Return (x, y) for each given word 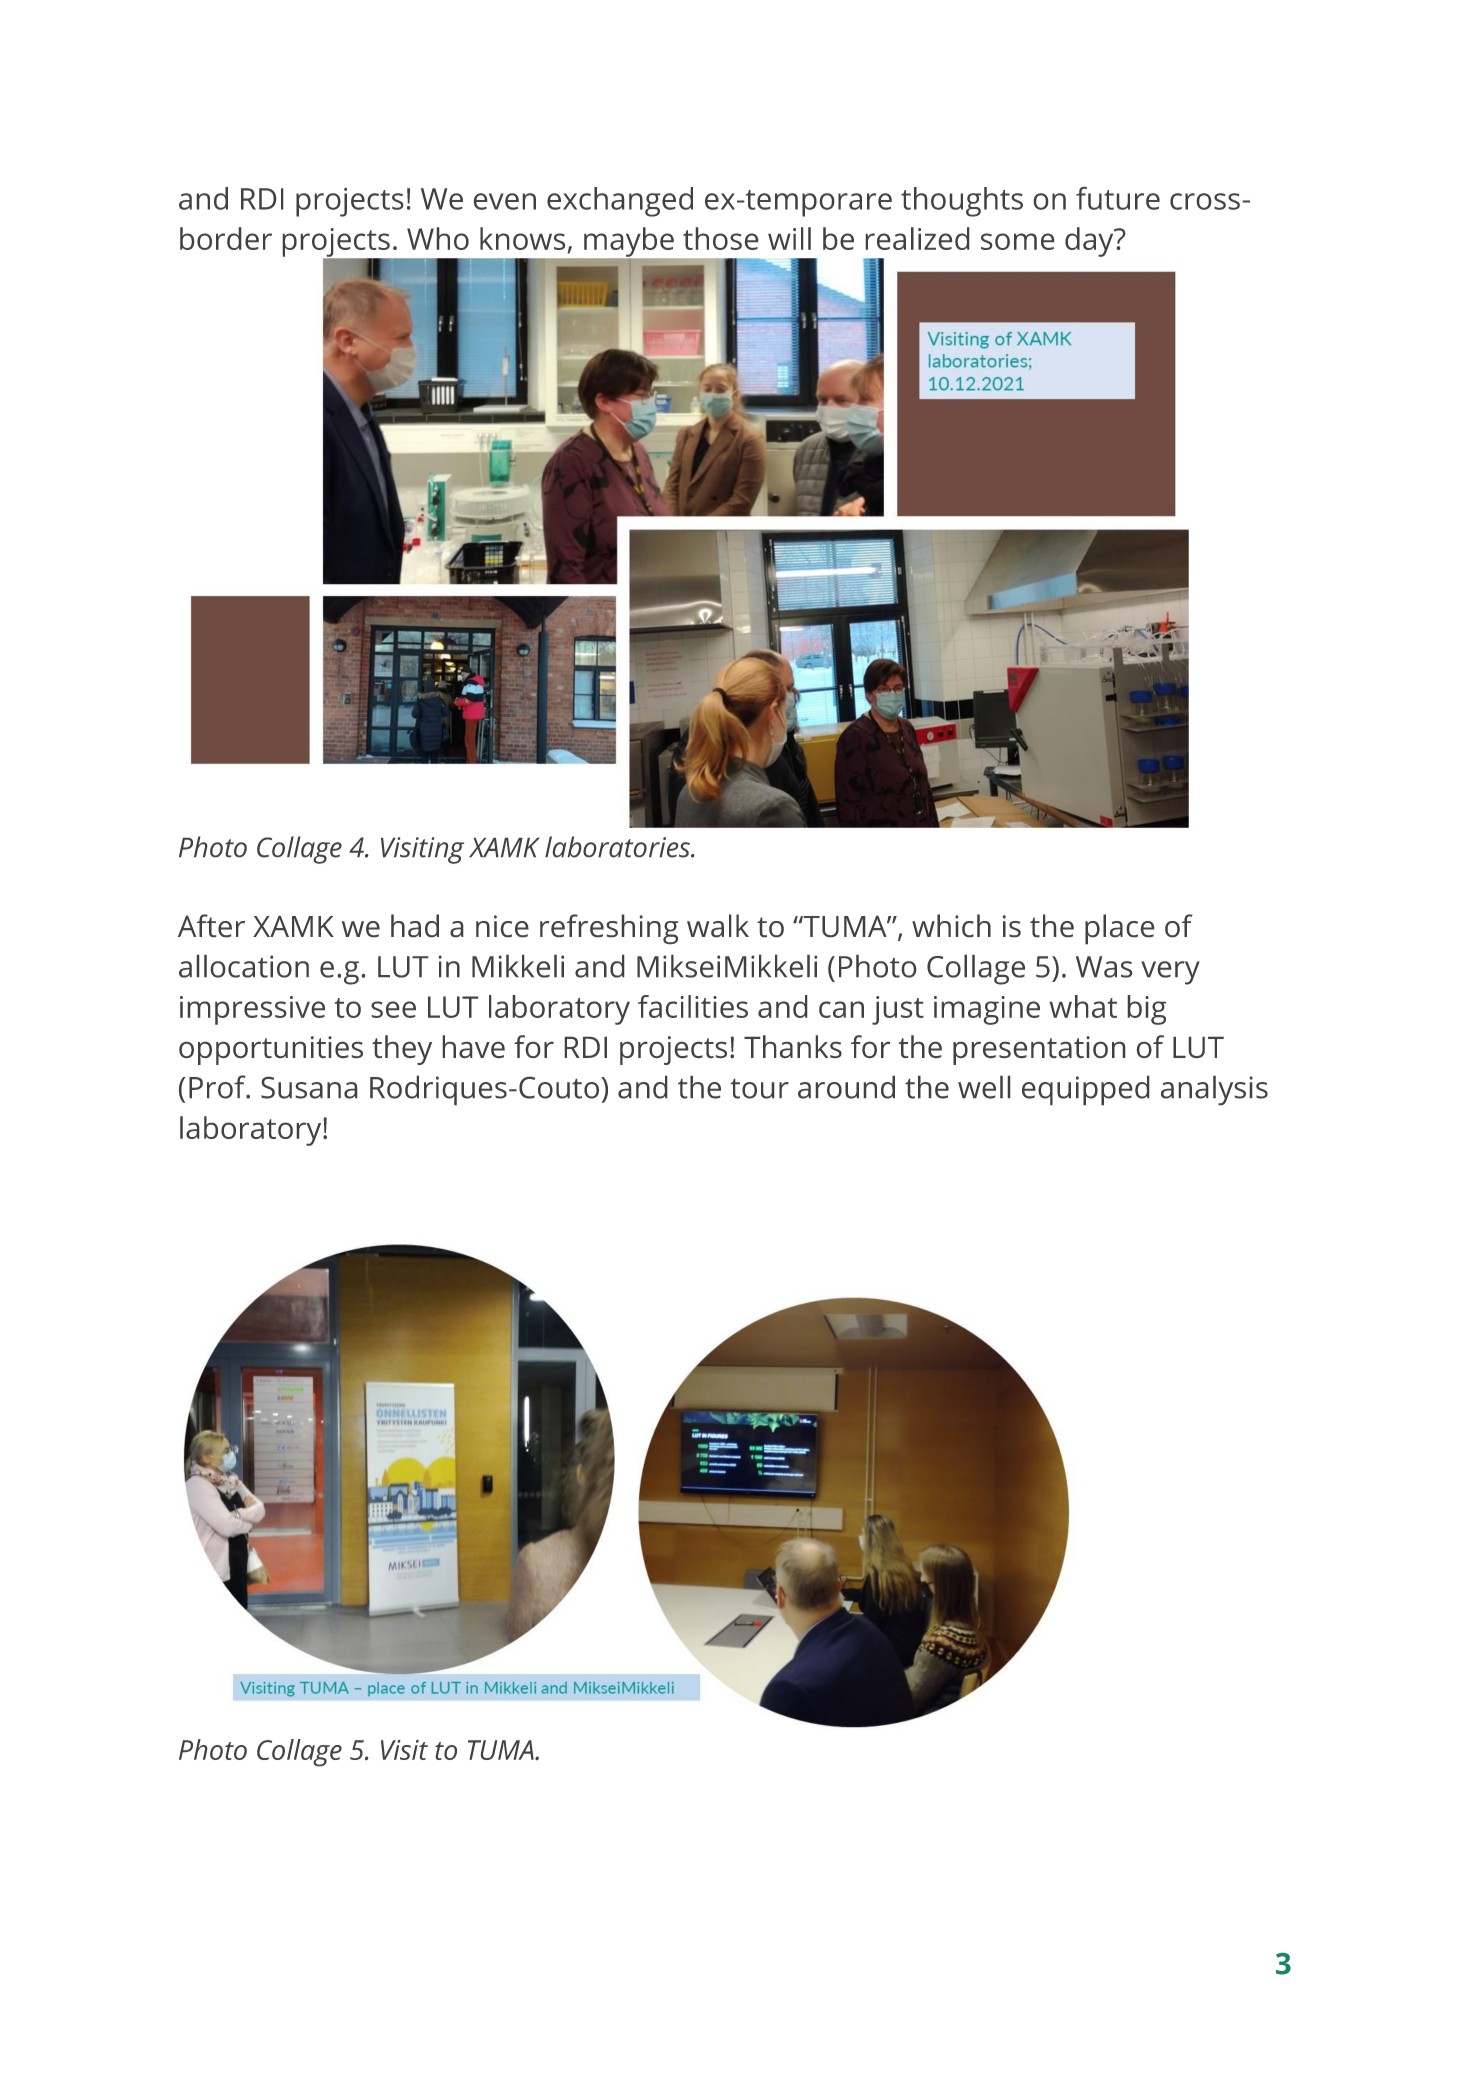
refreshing (609, 929)
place (1119, 929)
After (211, 925)
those (720, 238)
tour (760, 1089)
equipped (1085, 1090)
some (1017, 241)
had (415, 925)
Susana (309, 1088)
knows (522, 238)
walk (718, 925)
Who (438, 238)
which (951, 925)
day (1090, 242)
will (789, 238)
